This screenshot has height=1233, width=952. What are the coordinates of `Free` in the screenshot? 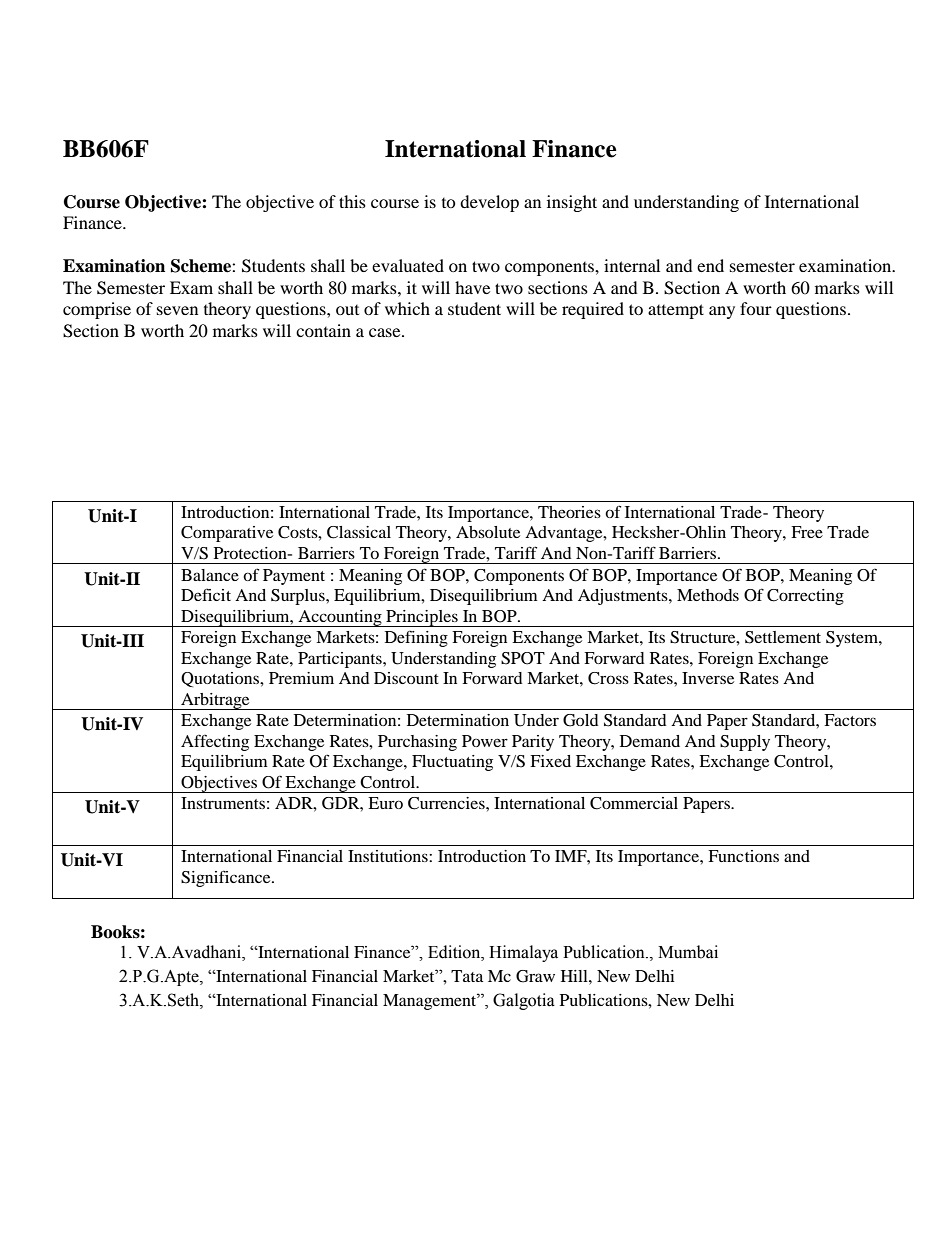 It's located at (807, 532).
